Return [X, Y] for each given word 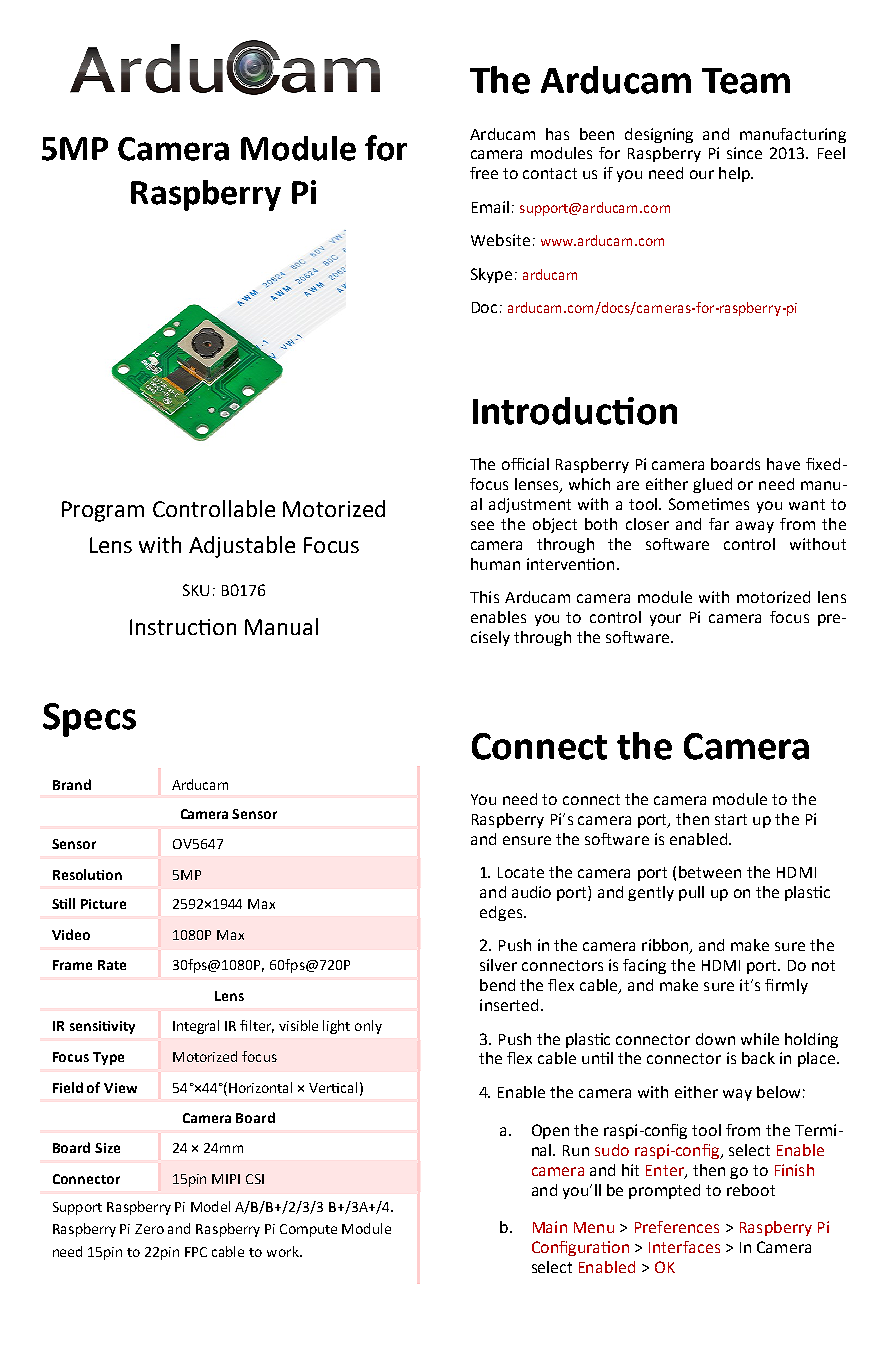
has [557, 134]
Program [103, 511]
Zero [149, 1229]
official [525, 464]
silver [498, 965]
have [783, 464]
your [665, 620]
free [484, 173]
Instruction [183, 627]
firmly [786, 986]
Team [746, 81]
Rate [112, 965]
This [484, 597]
